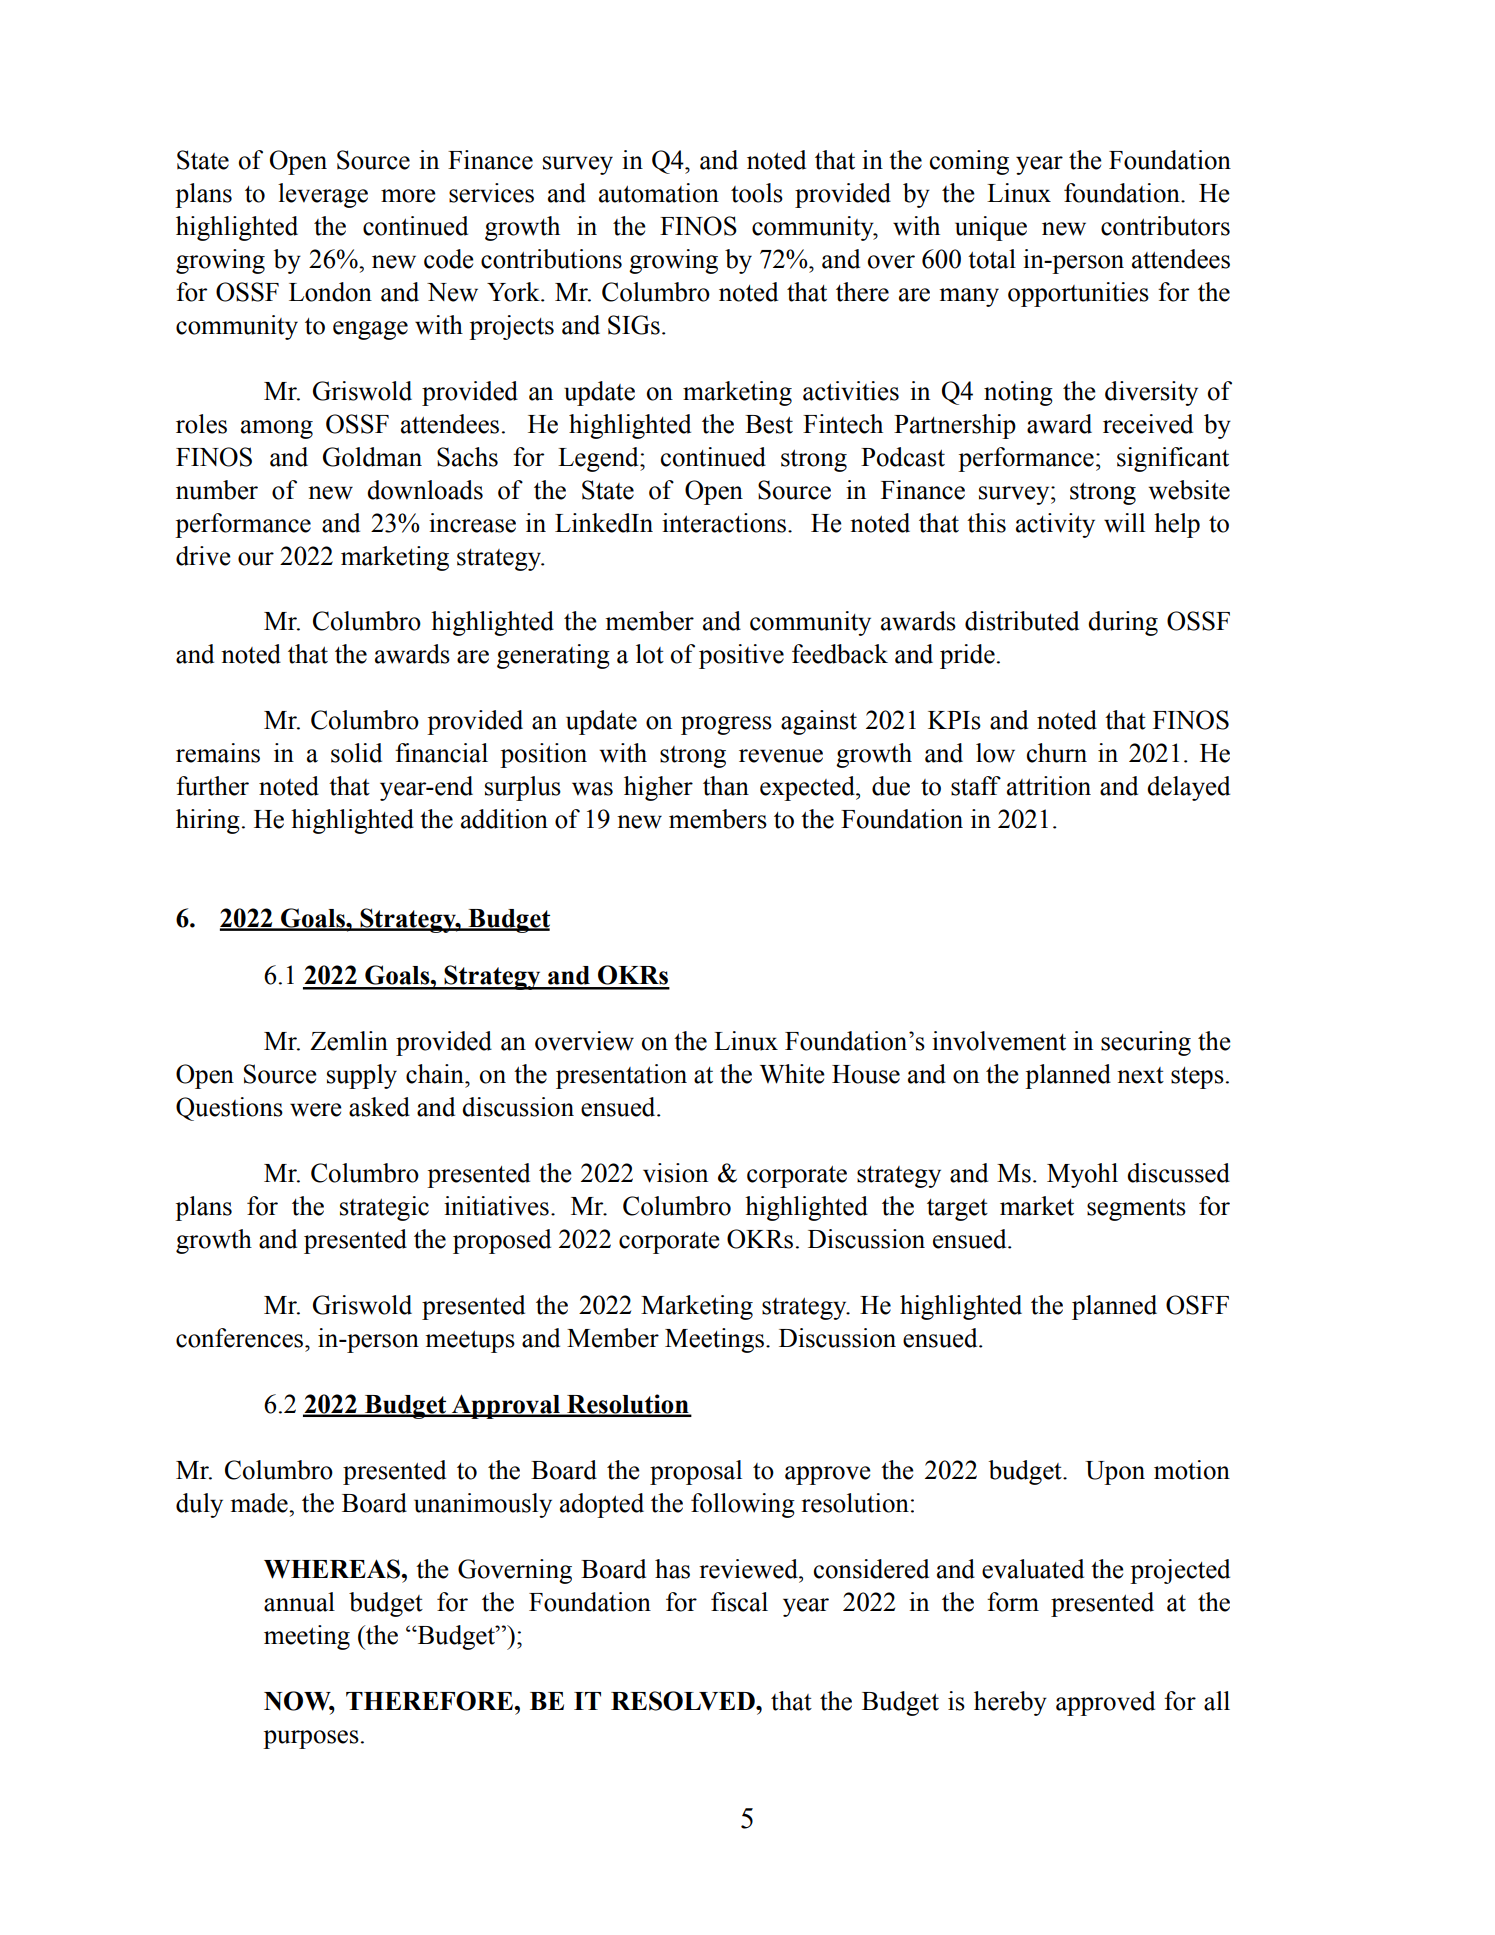 The height and width of the screenshot is (1935, 1495). I want to click on hereby, so click(1010, 1703).
